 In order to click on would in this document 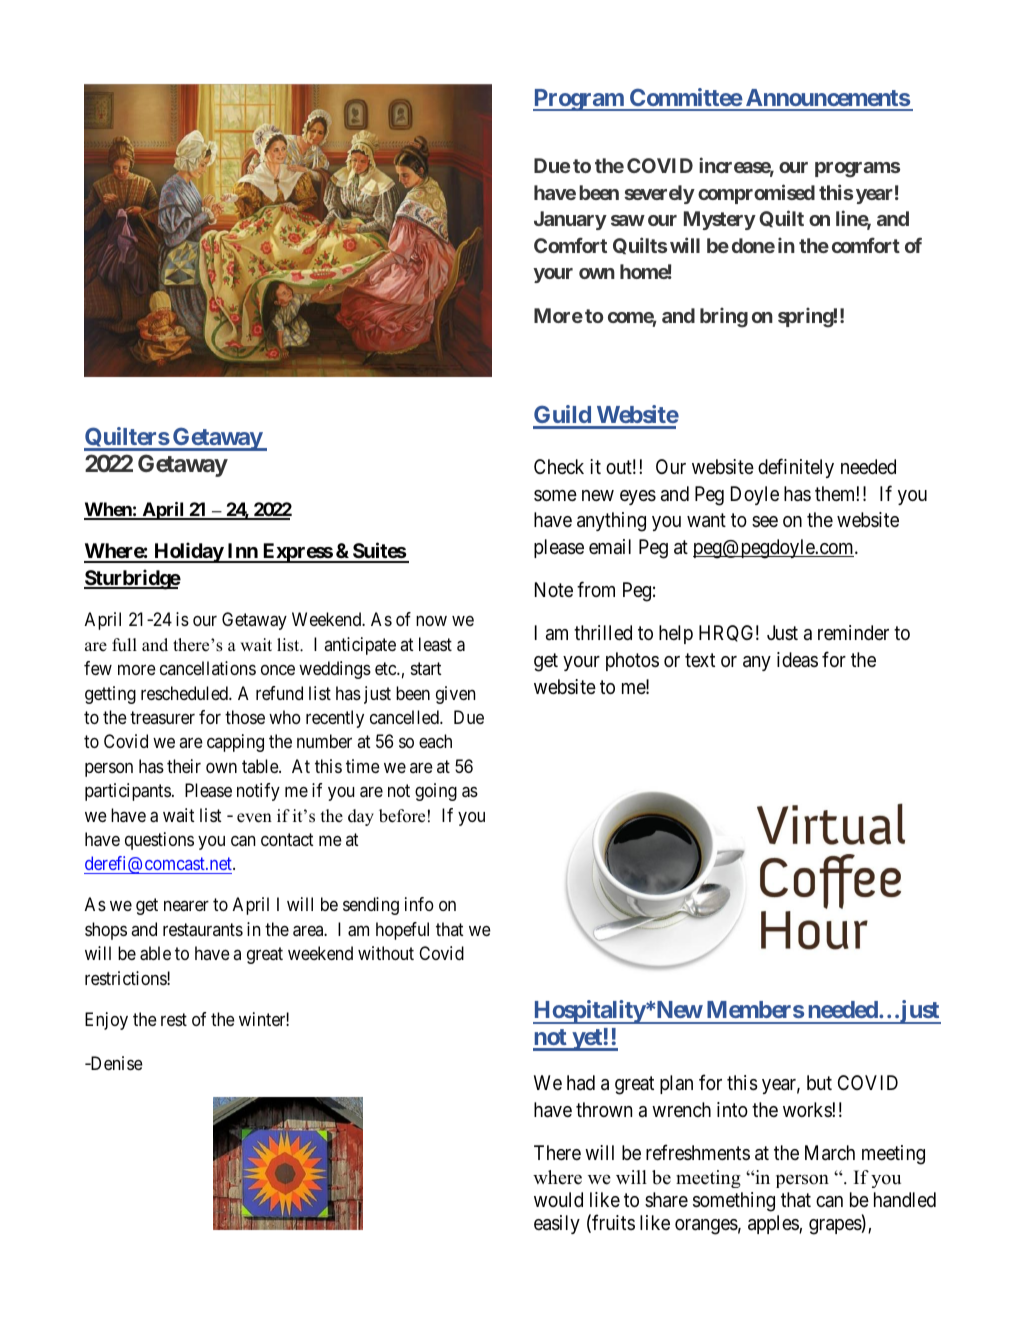, I will do `click(558, 1199)`.
